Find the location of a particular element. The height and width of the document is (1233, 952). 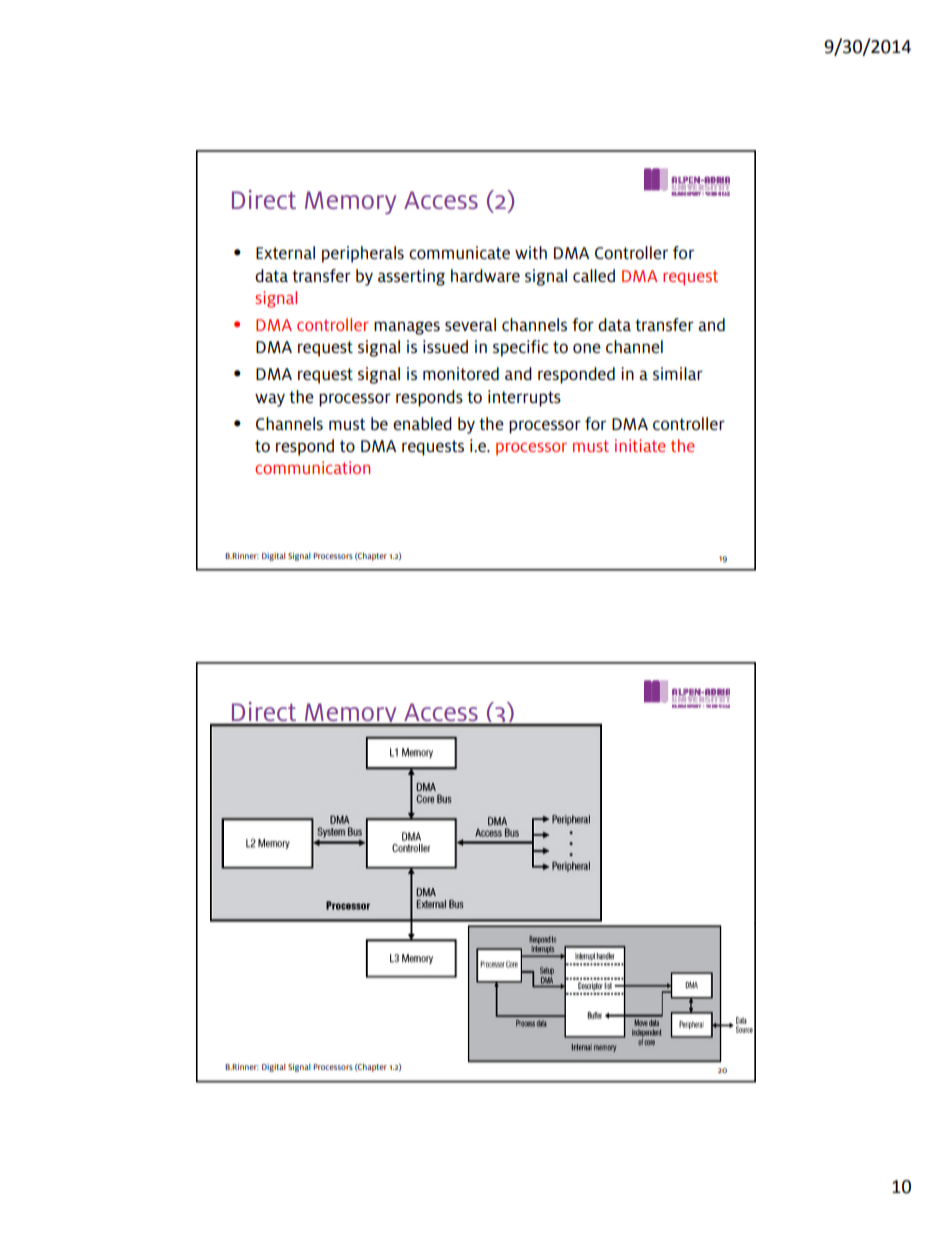

monitored is located at coordinates (461, 373).
